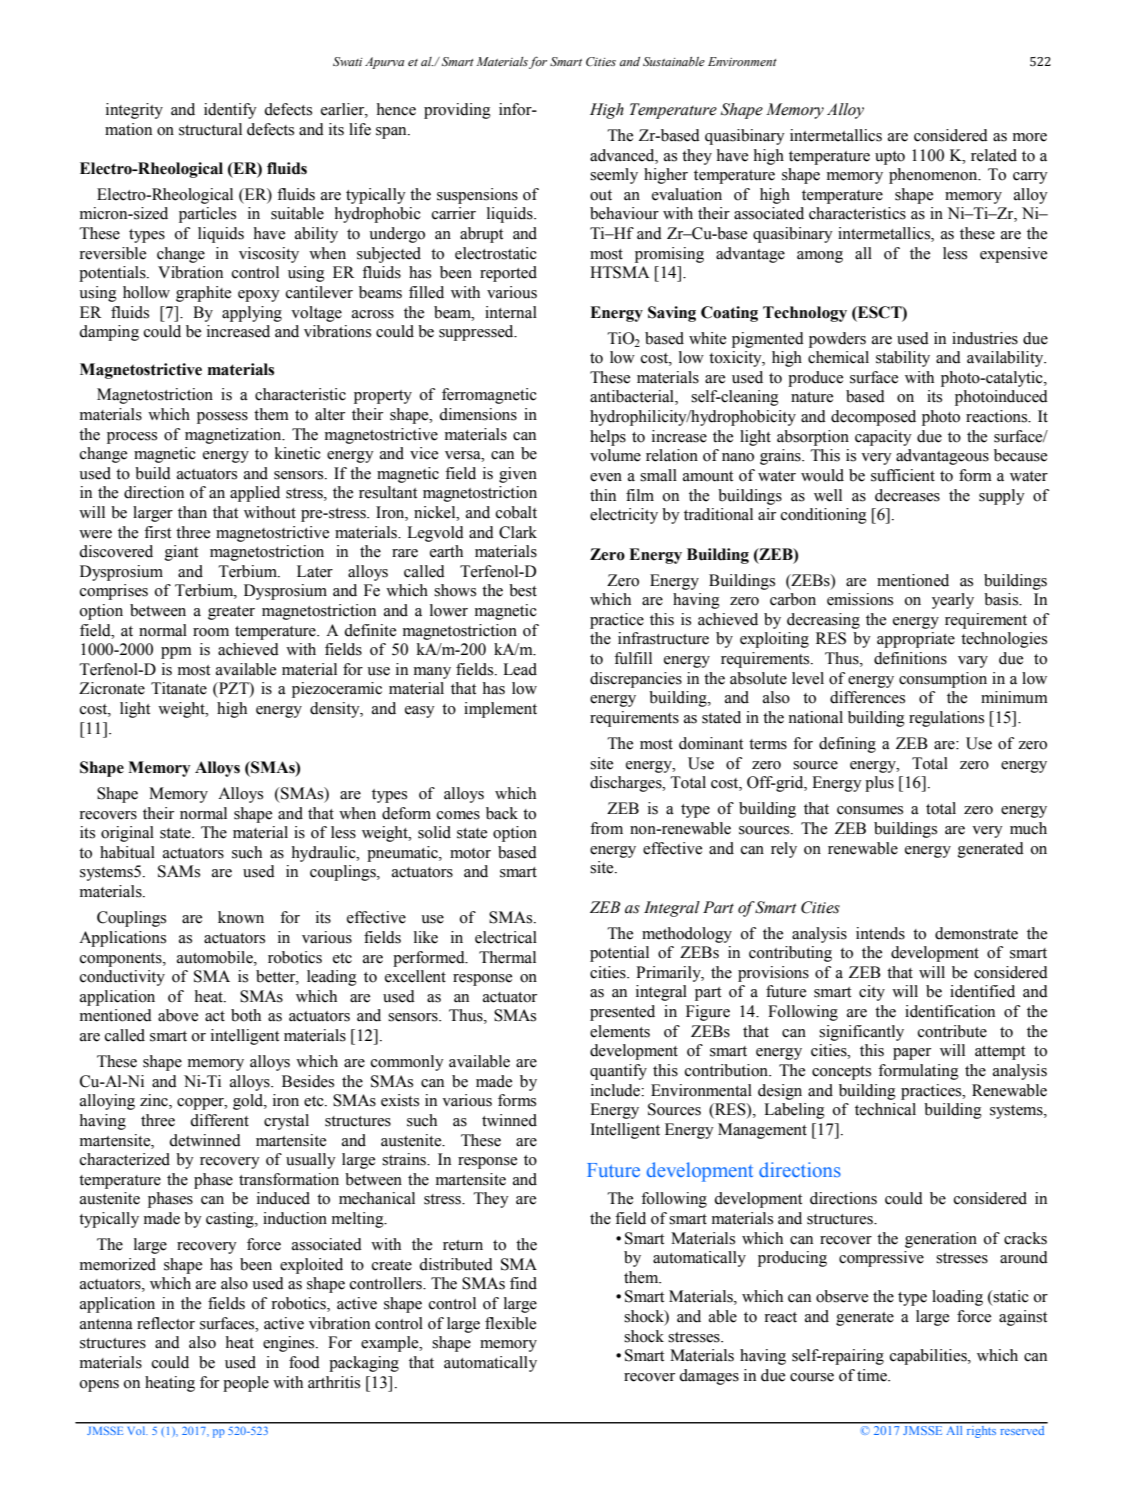  What do you see at coordinates (210, 129) in the screenshot?
I see `structural` at bounding box center [210, 129].
